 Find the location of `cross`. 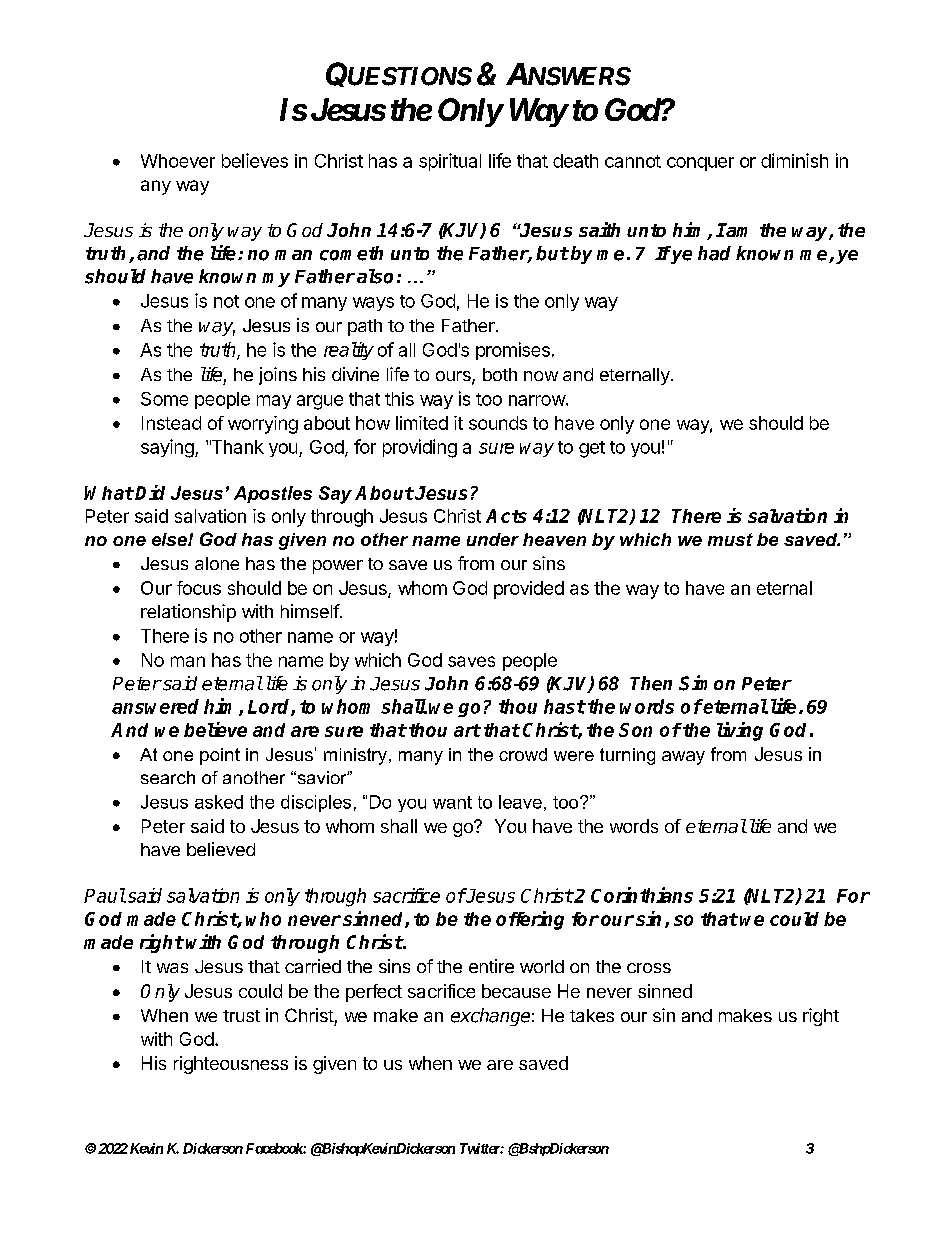

cross is located at coordinates (649, 968).
